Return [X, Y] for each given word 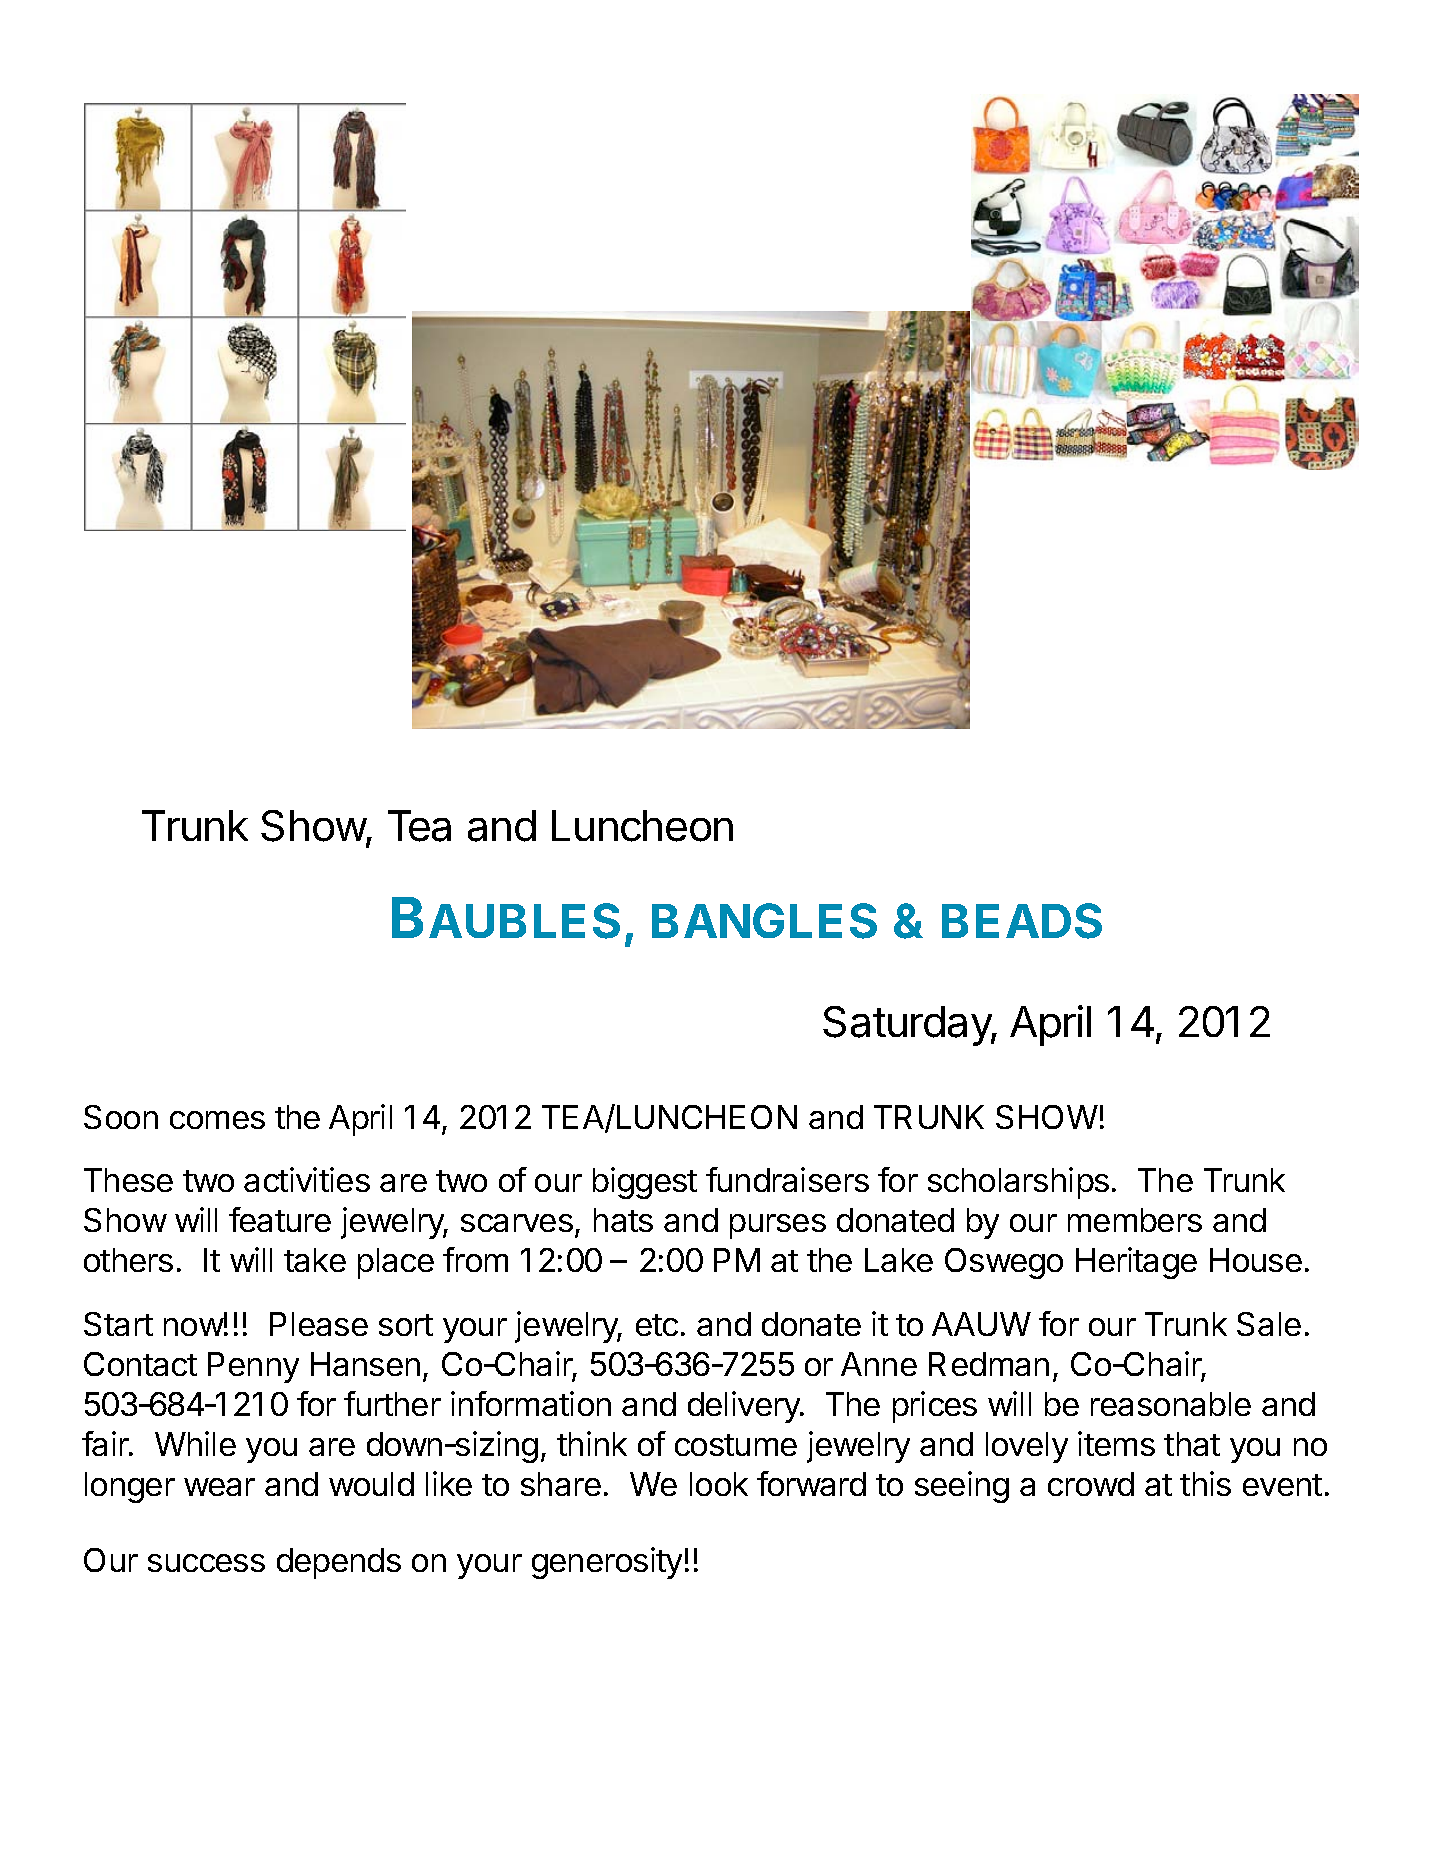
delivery [745, 1407]
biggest [645, 1183]
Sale [1269, 1324]
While [195, 1443]
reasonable [1171, 1404]
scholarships [1018, 1183]
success [206, 1563]
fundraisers [787, 1179]
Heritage [1136, 1263]
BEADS [1022, 921]
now [194, 1327]
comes [217, 1120]
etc [657, 1325]
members [1135, 1220]
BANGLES [764, 921]
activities [307, 1179]
